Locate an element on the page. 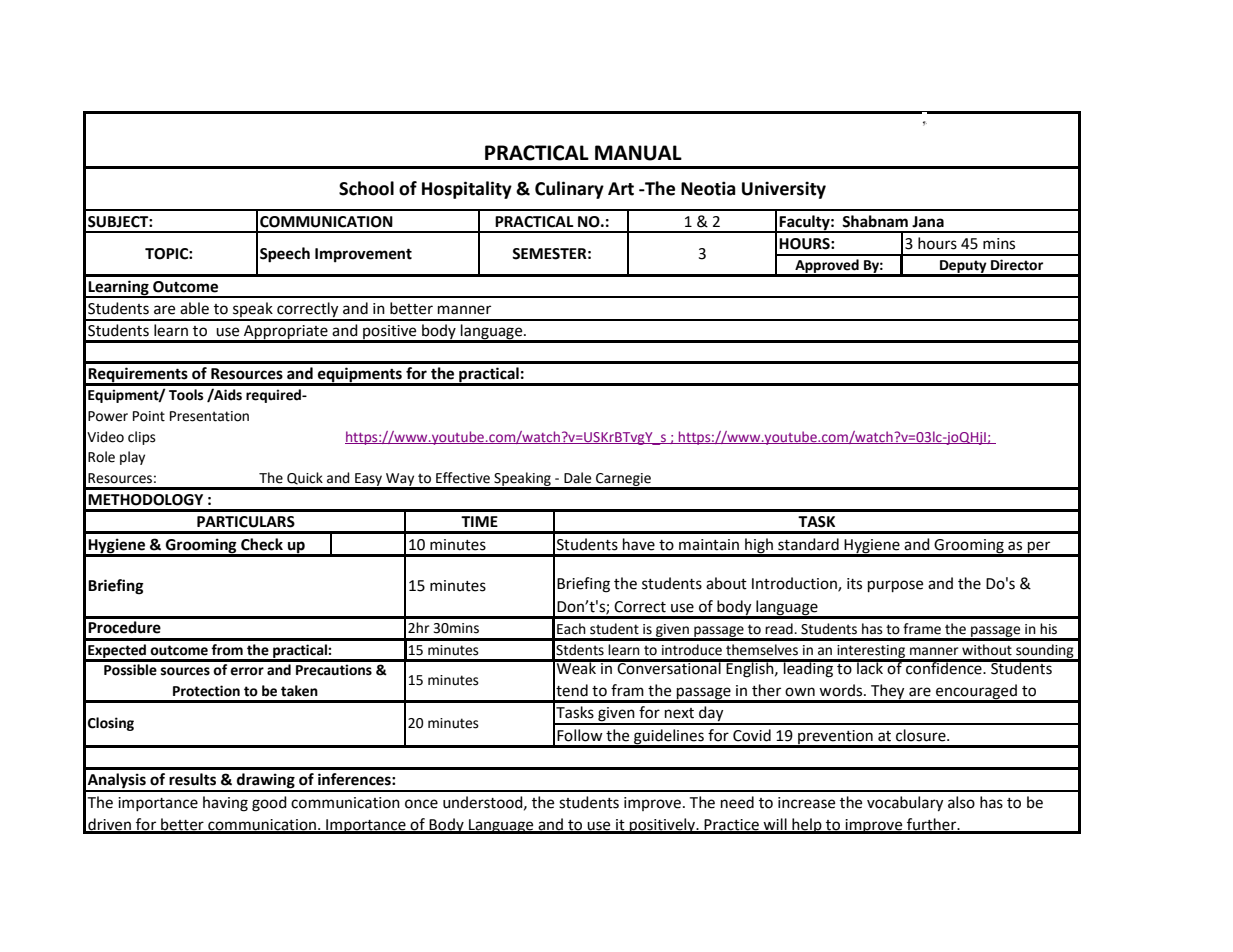 This page has height=952, width=1233. purpose is located at coordinates (895, 586).
